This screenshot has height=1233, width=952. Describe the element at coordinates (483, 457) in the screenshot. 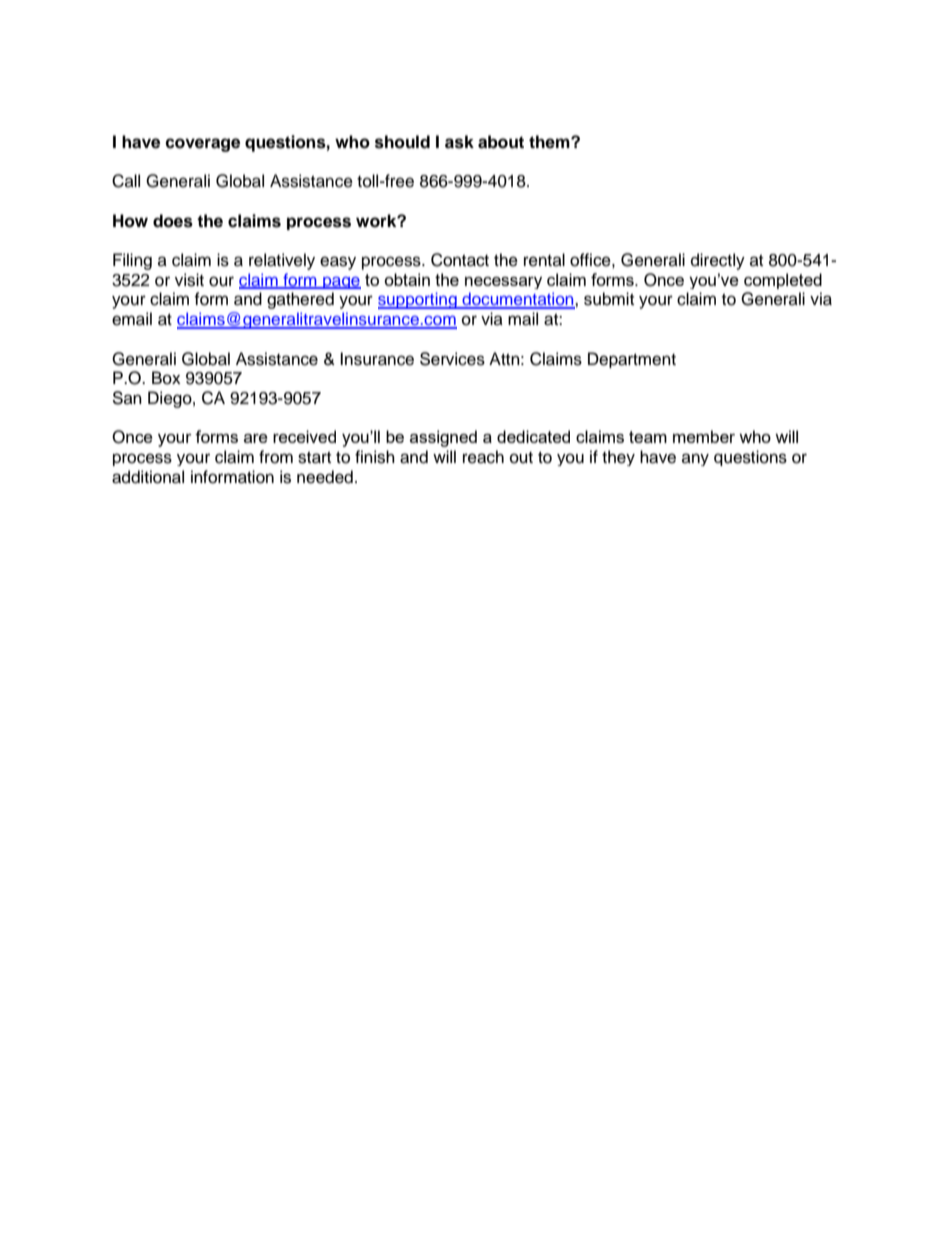

I see `reach` at that location.
